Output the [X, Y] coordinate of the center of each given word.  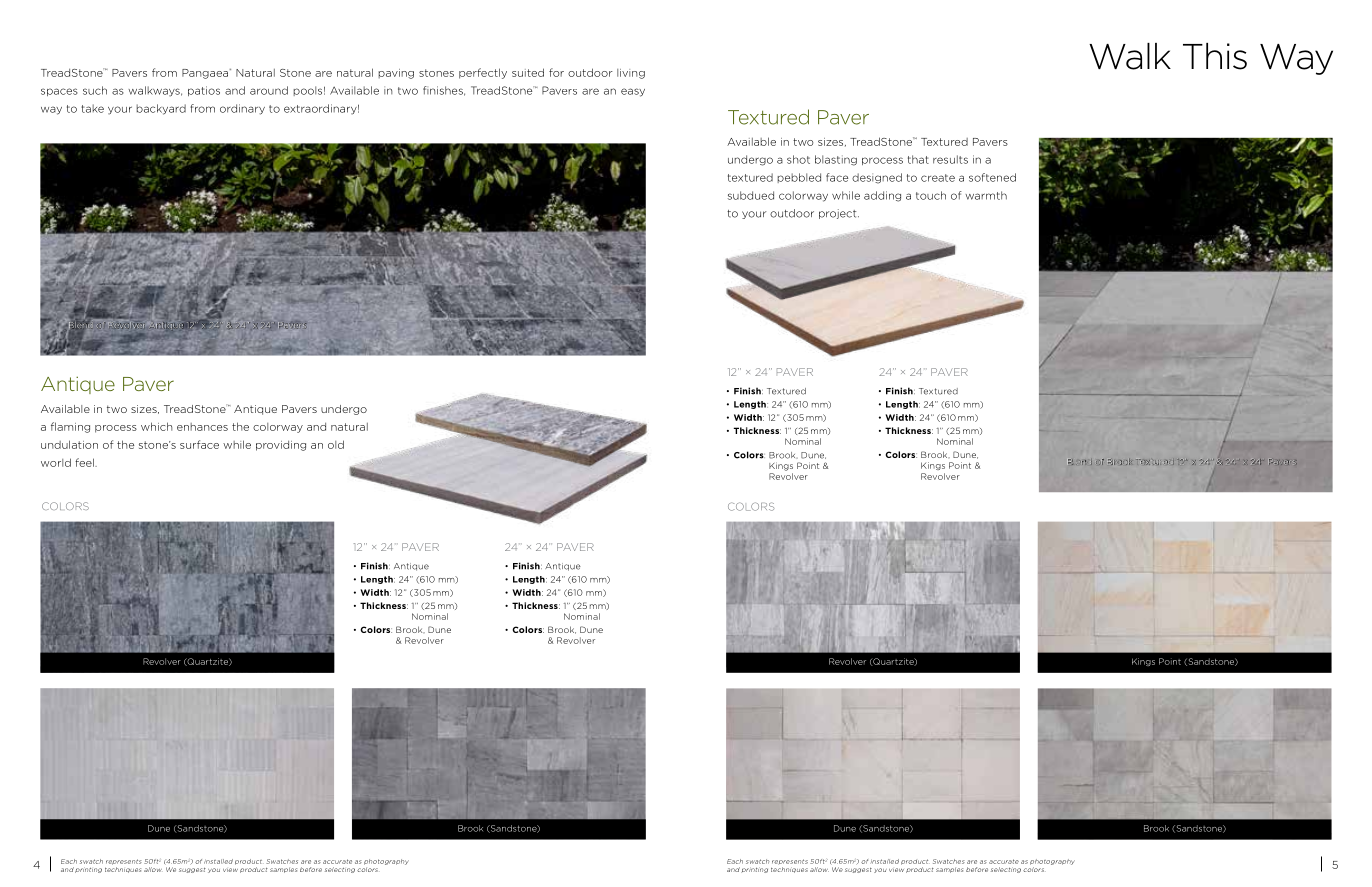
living [631, 74]
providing [281, 446]
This [1215, 56]
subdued [751, 195]
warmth [986, 195]
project [839, 214]
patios [204, 91]
